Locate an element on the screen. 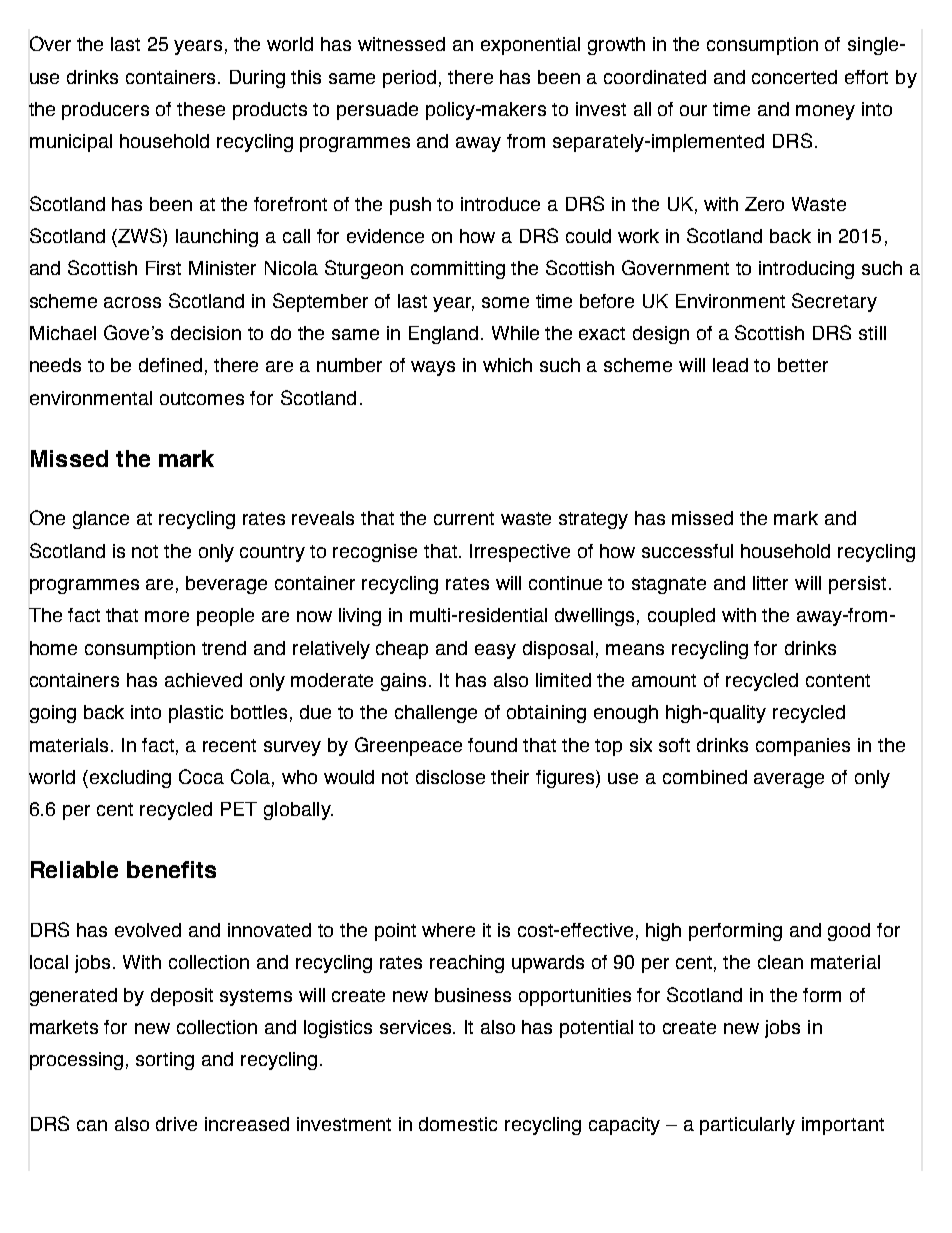  average is located at coordinates (789, 780).
